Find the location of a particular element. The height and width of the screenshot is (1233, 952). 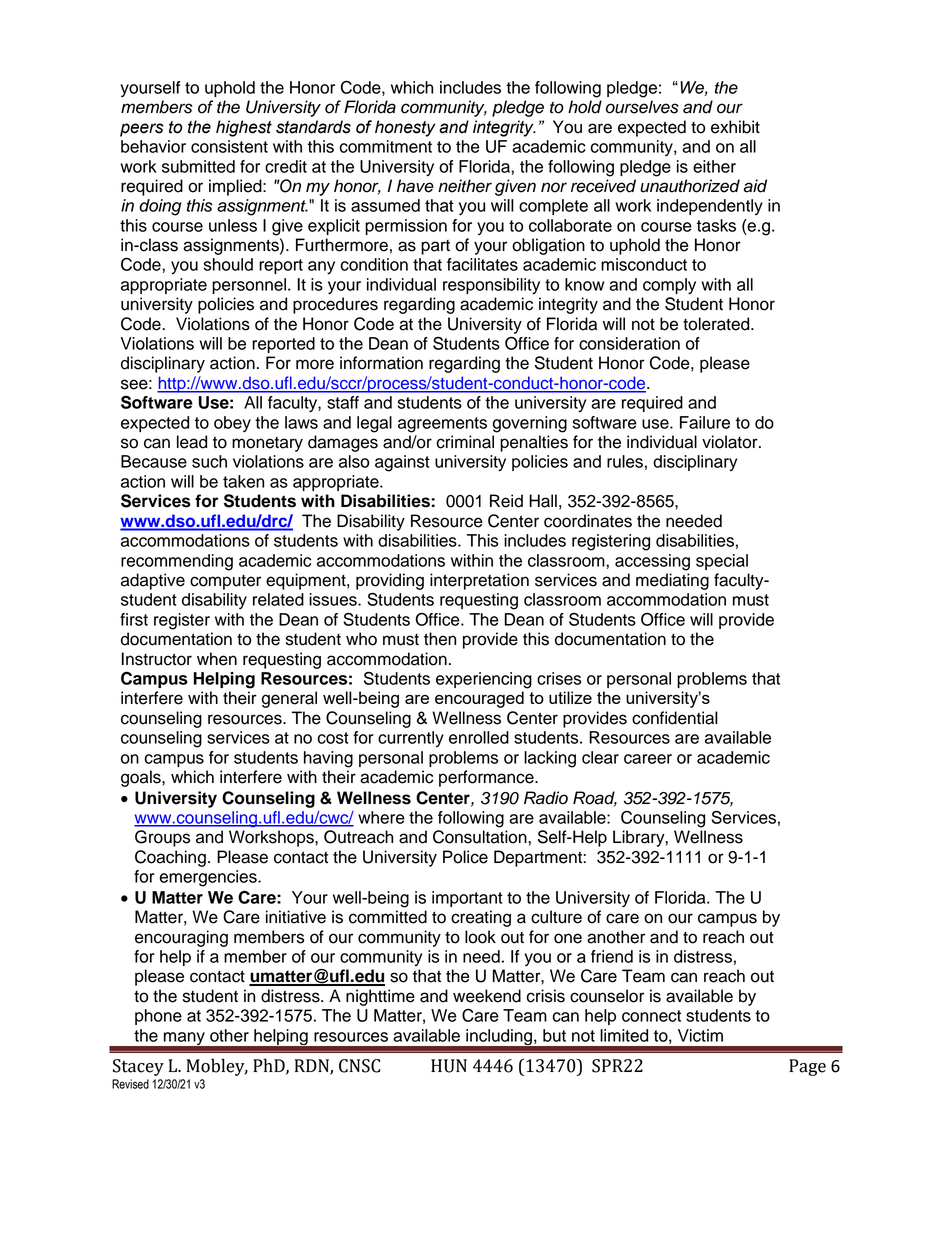

exhibit is located at coordinates (735, 127).
